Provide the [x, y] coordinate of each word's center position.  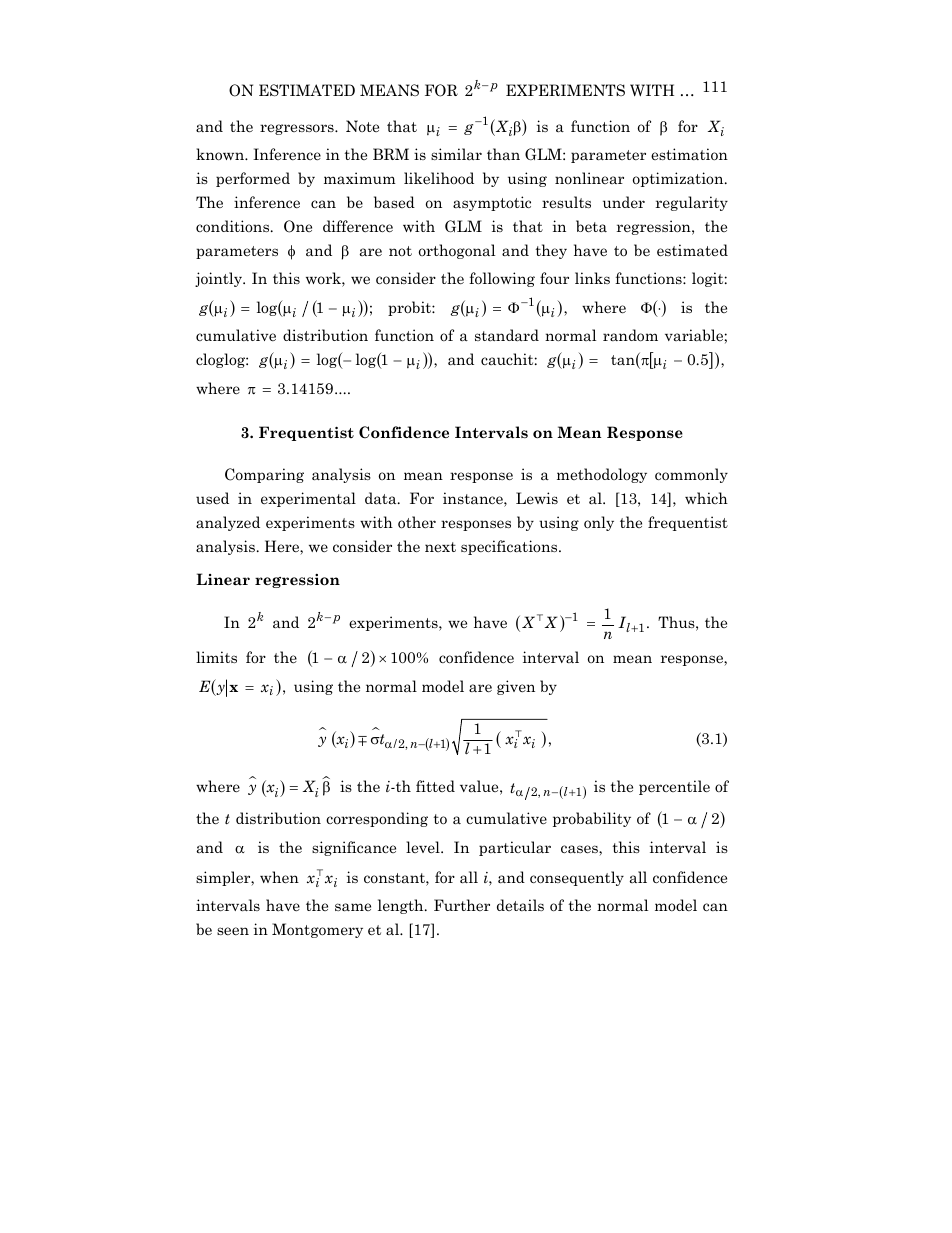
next [440, 547]
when [279, 877]
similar [456, 154]
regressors [298, 129]
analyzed [228, 523]
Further [462, 905]
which [706, 498]
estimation [689, 154]
